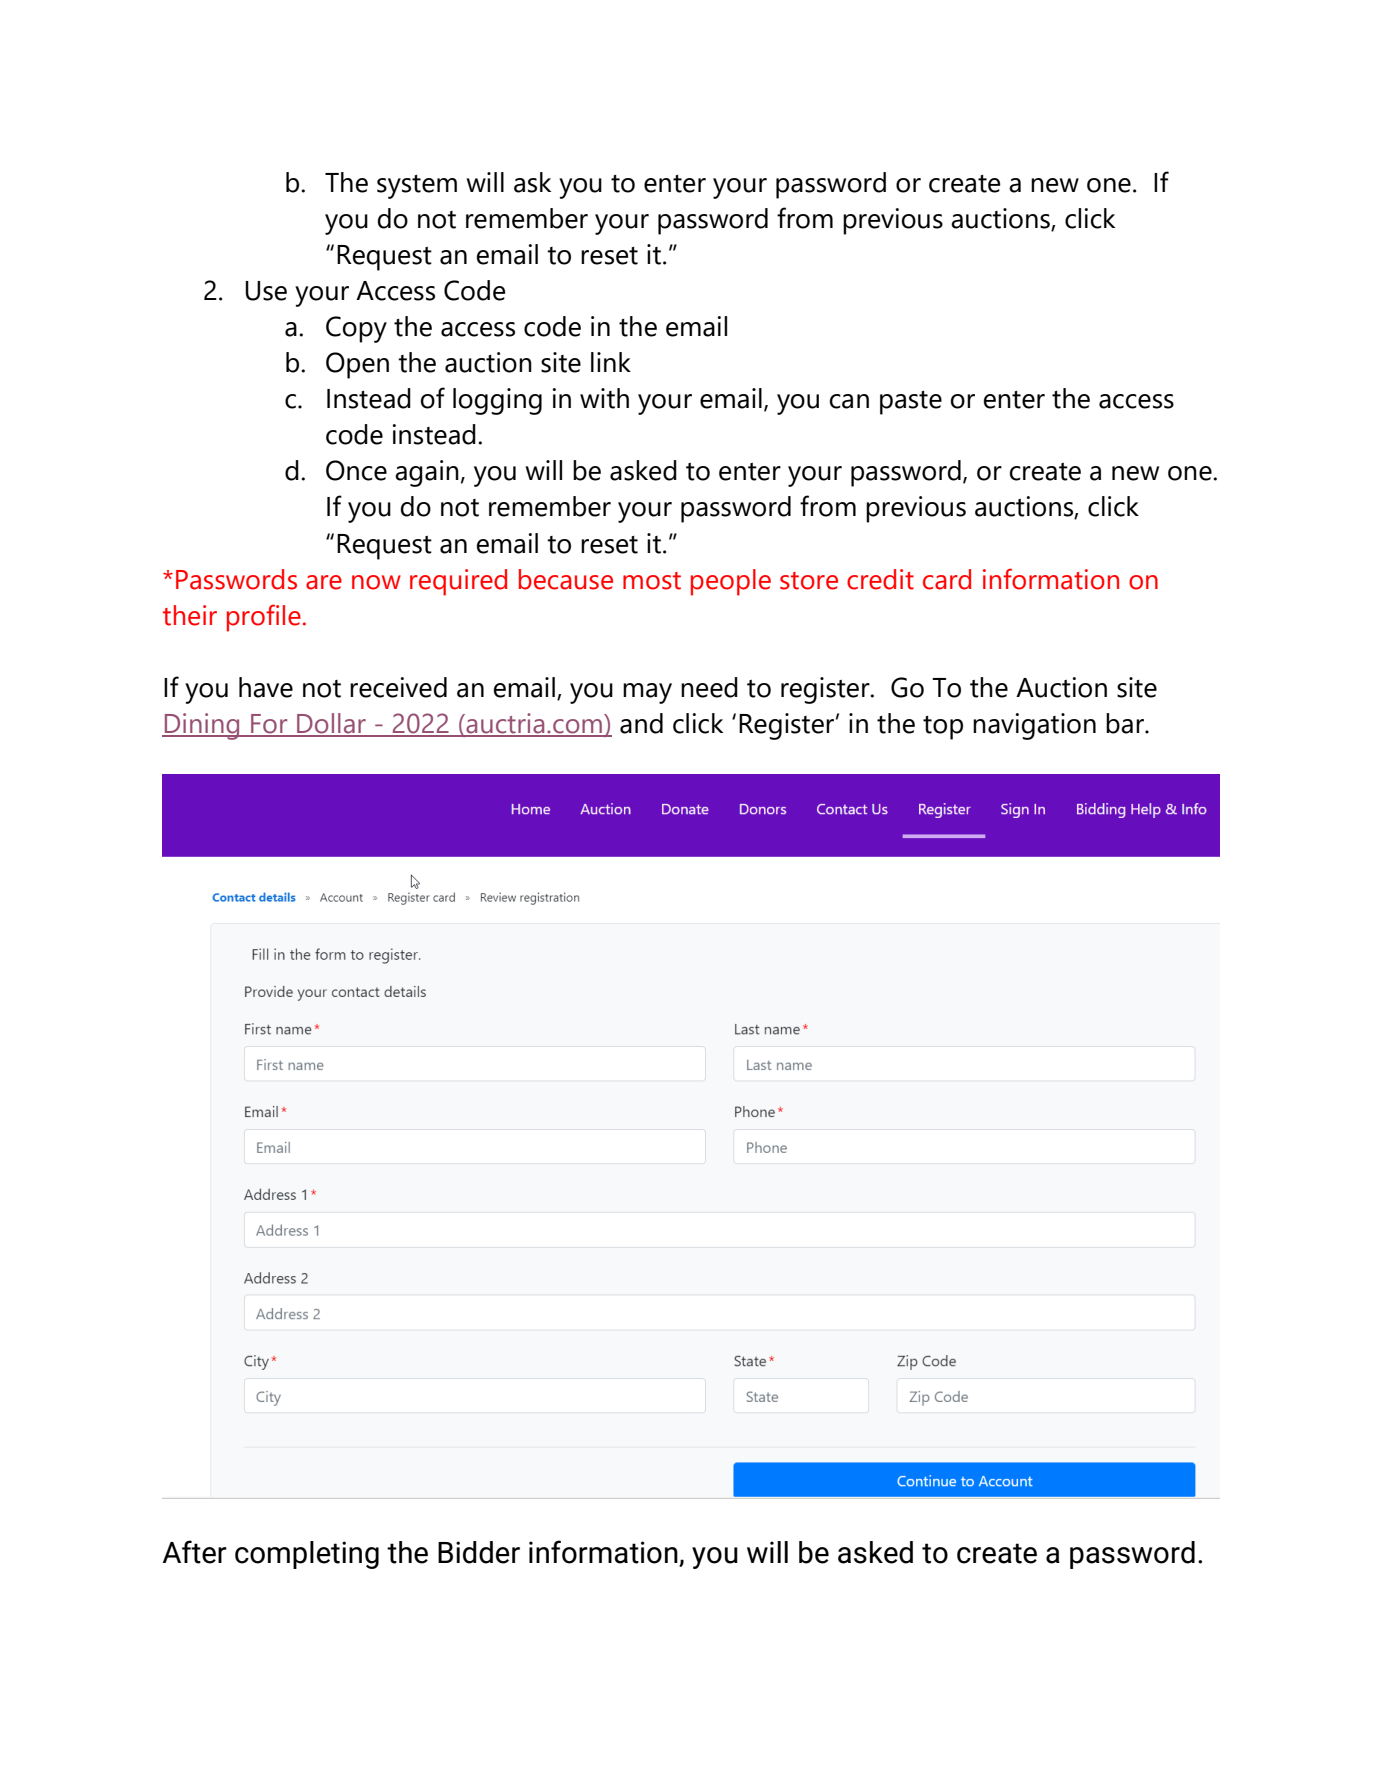 This screenshot has width=1382, height=1789. What do you see at coordinates (641, 723) in the screenshot?
I see `and` at bounding box center [641, 723].
